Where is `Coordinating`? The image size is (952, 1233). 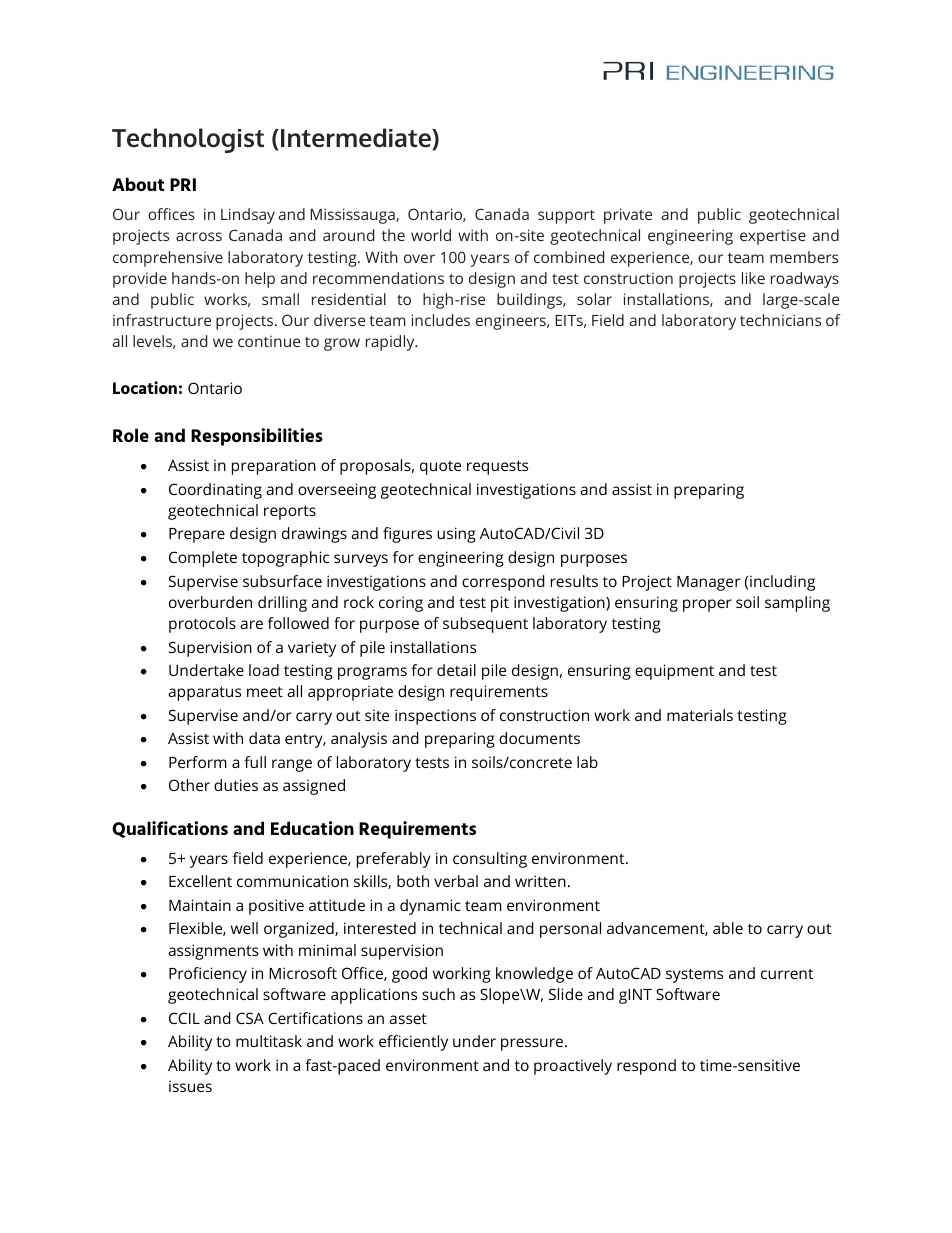
Coordinating is located at coordinates (215, 491).
